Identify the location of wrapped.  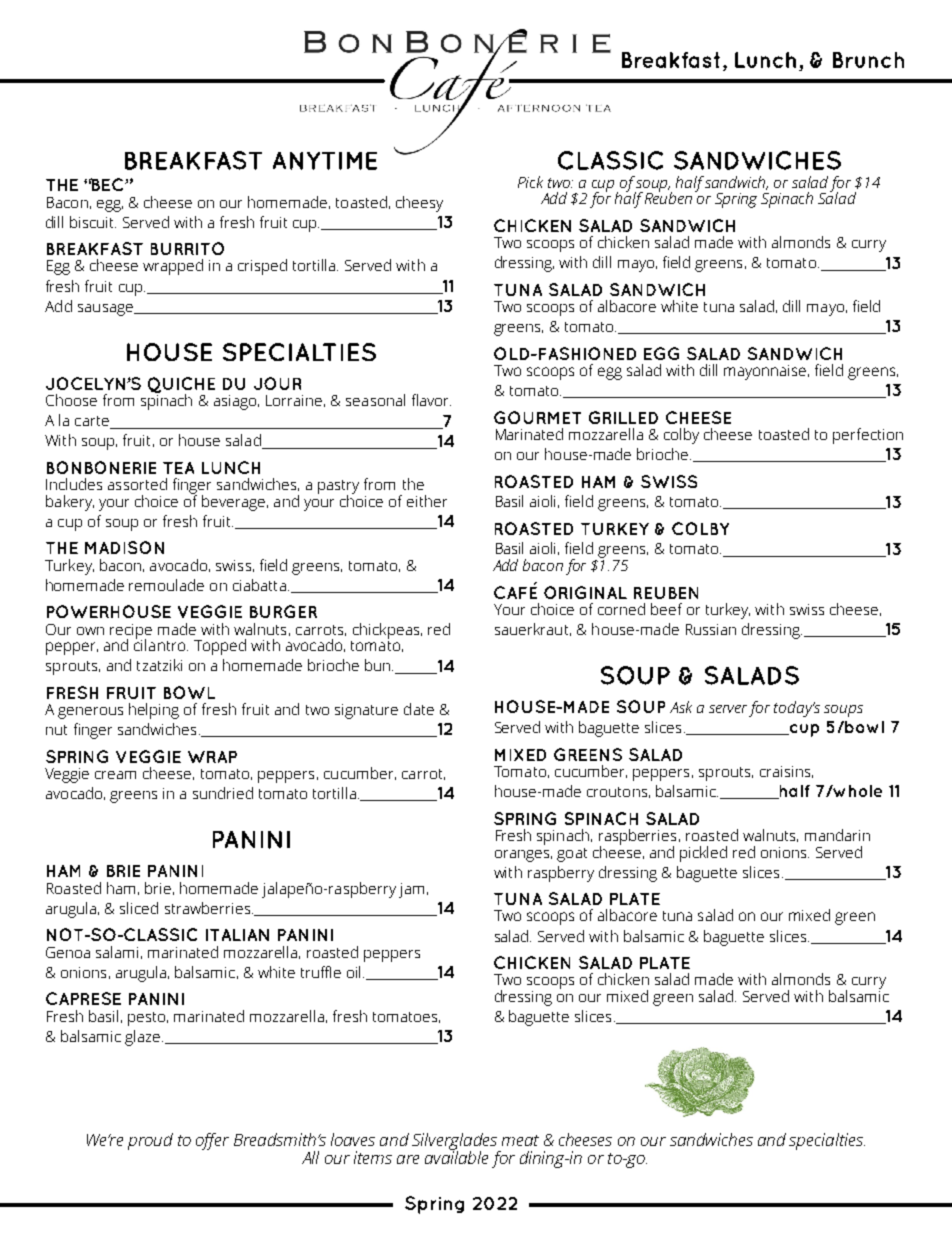
(173, 267).
